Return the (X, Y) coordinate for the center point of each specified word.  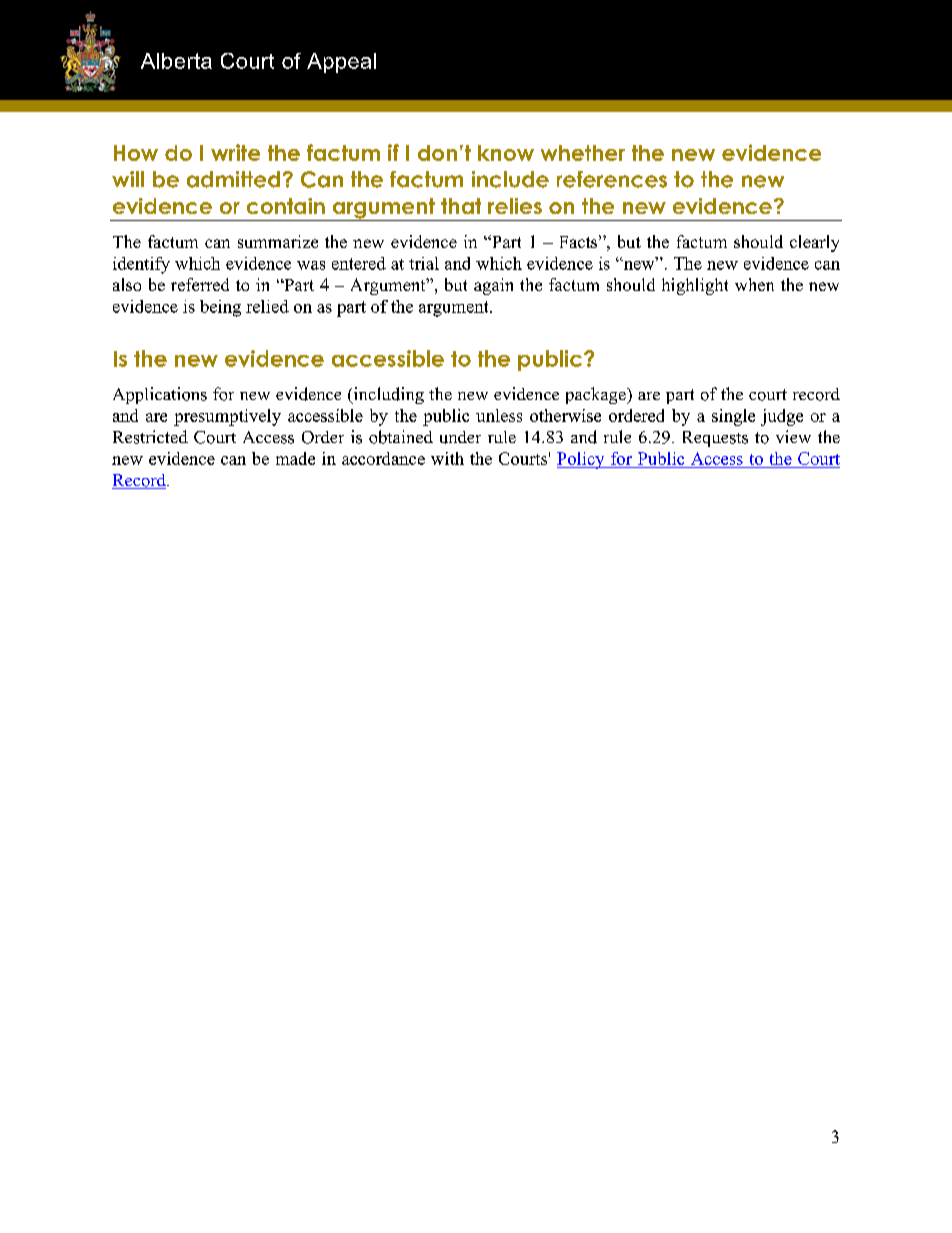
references (612, 179)
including (387, 395)
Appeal (341, 63)
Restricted (150, 437)
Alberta (176, 61)
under (460, 437)
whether (583, 153)
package (597, 395)
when (754, 284)
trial (424, 263)
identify (141, 265)
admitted (233, 179)
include (510, 179)
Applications (160, 395)
